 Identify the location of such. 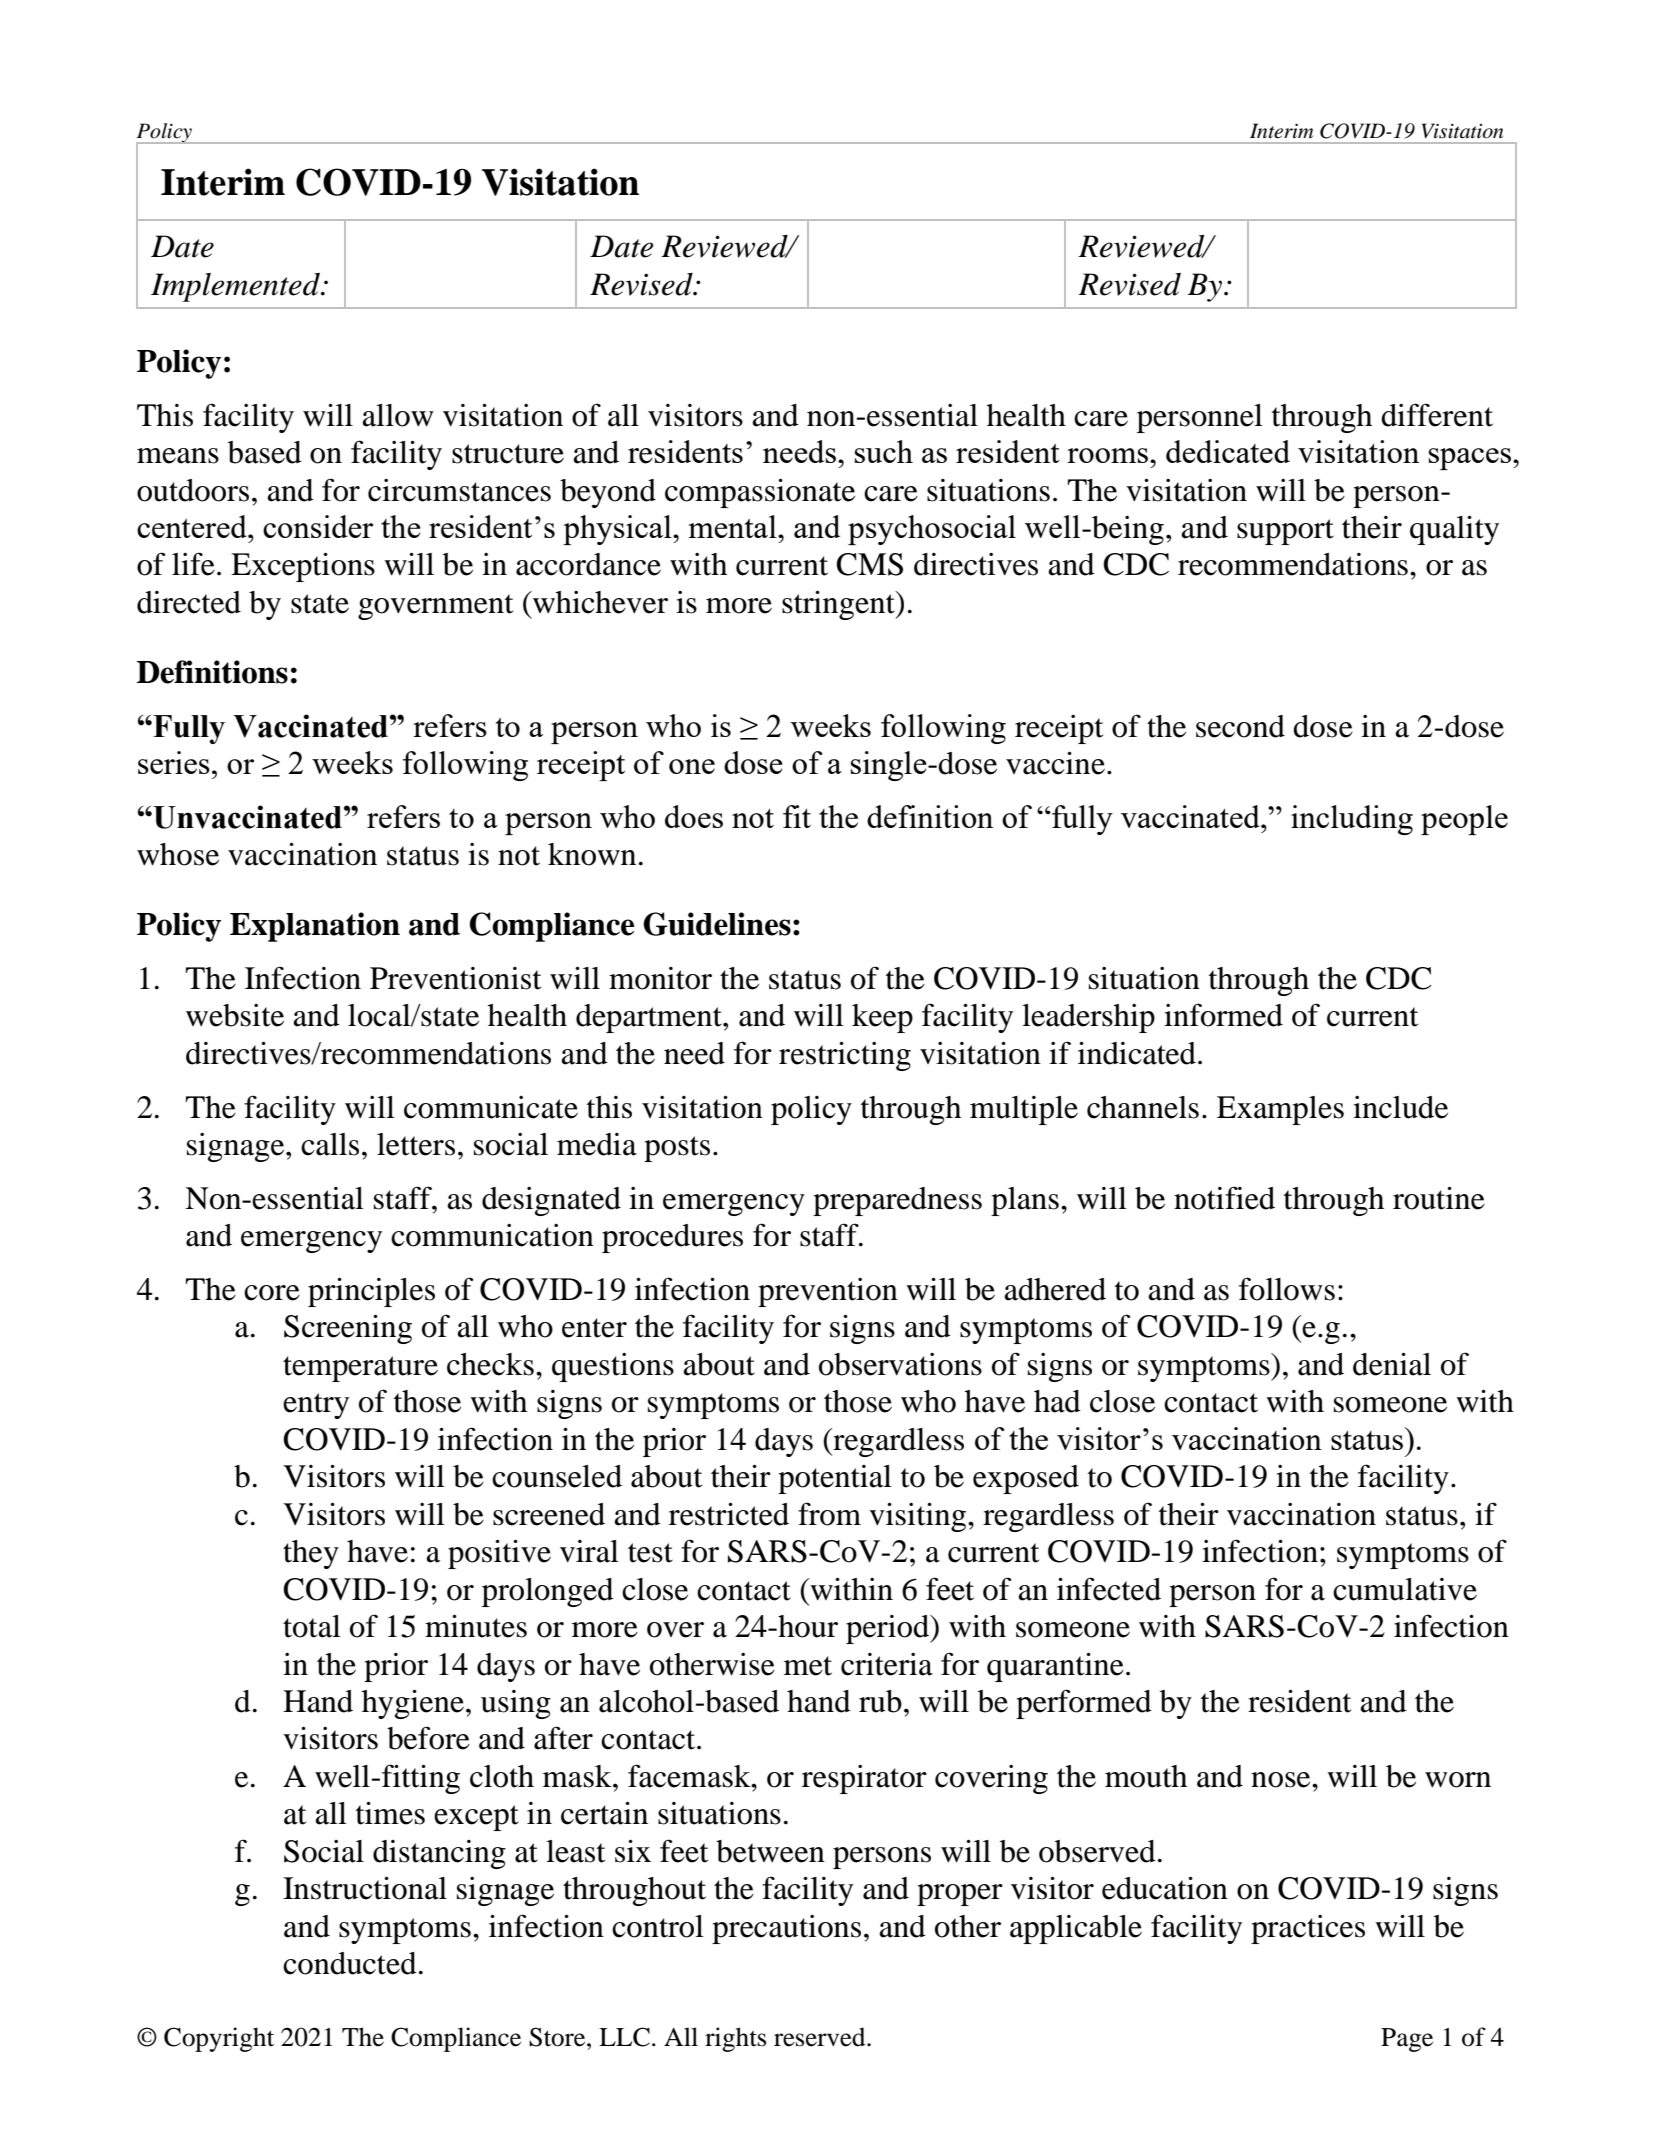
(884, 451).
